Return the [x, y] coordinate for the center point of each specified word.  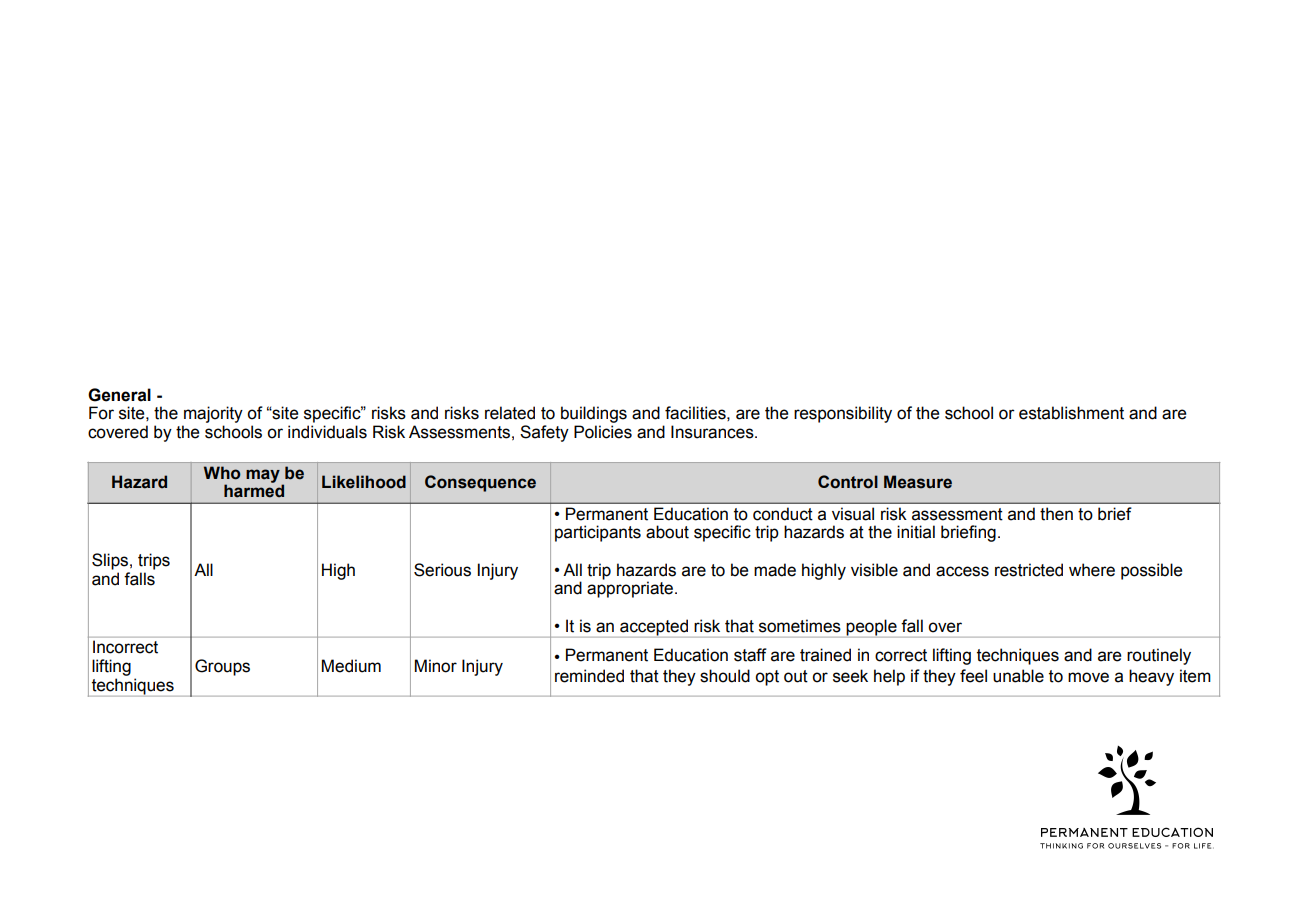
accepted [654, 627]
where [1092, 570]
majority [213, 414]
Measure [918, 482]
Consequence [480, 483]
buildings [594, 414]
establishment [1071, 413]
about [667, 532]
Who [222, 473]
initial [916, 532]
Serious [442, 570]
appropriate [631, 589]
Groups [222, 667]
